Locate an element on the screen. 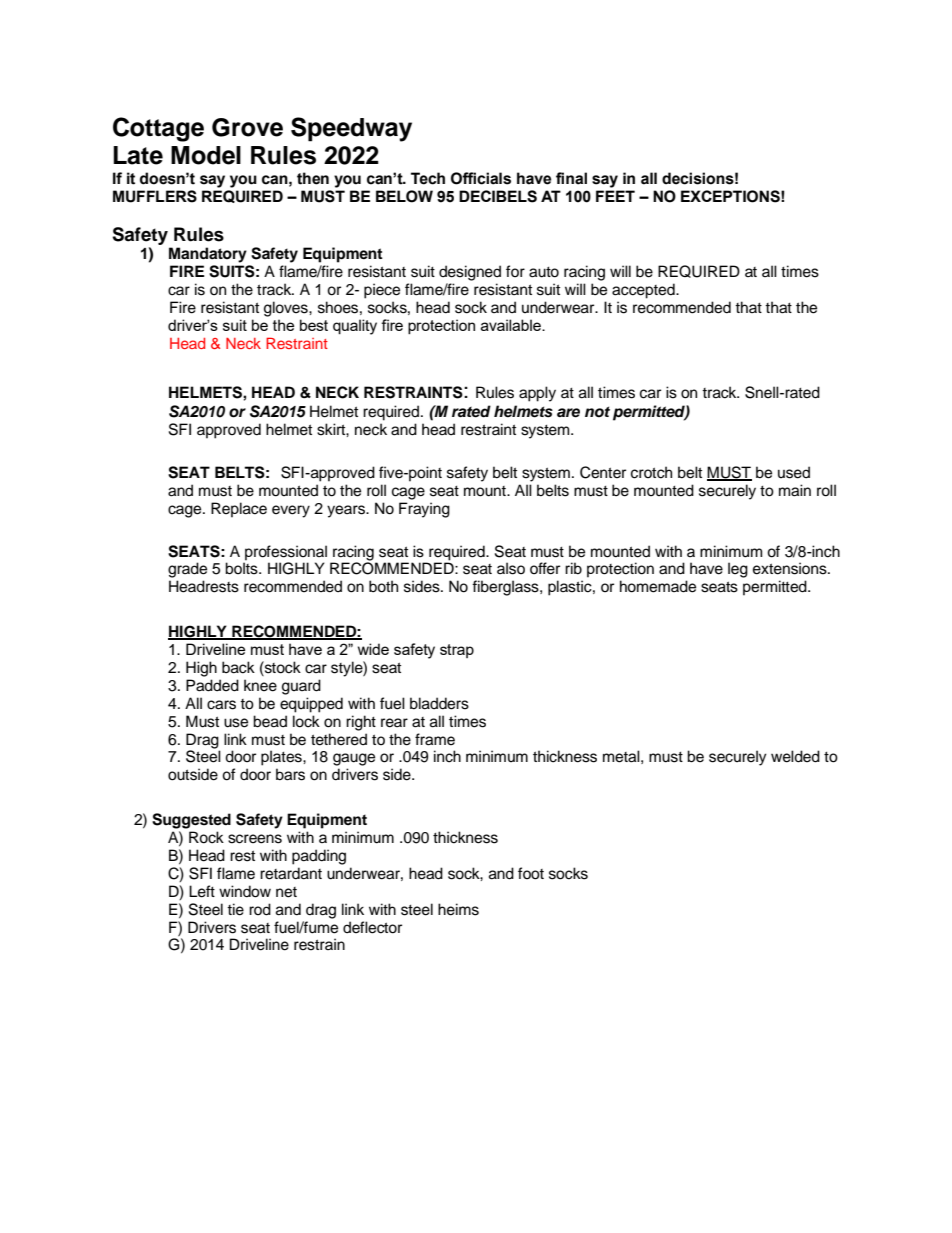  apply is located at coordinates (537, 394).
